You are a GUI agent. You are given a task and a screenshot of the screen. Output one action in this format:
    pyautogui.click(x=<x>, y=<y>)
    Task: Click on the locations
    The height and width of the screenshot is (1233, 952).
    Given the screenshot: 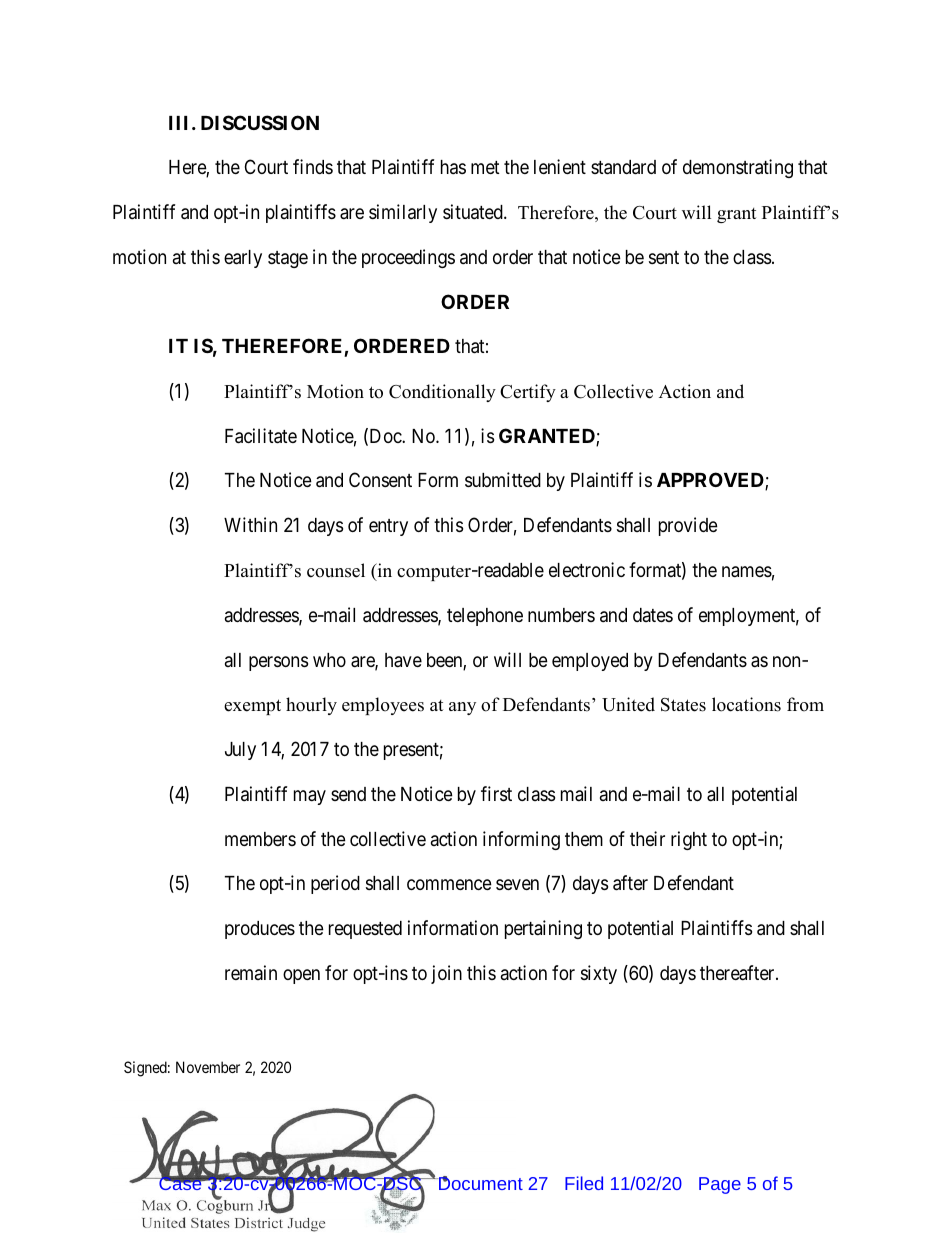 What is the action you would take?
    pyautogui.click(x=746, y=704)
